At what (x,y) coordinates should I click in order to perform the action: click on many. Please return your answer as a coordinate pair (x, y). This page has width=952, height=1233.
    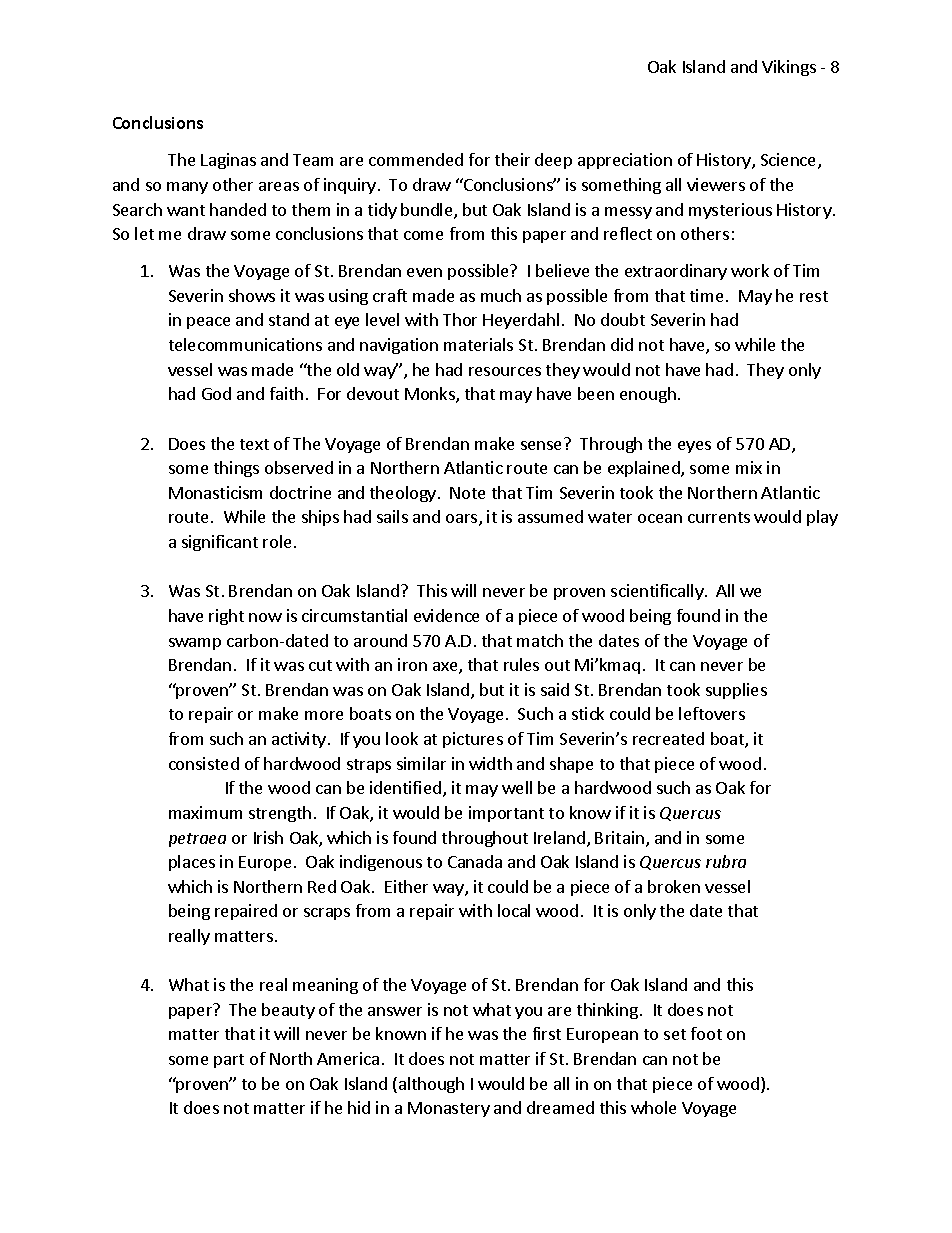
    Looking at the image, I should click on (187, 188).
